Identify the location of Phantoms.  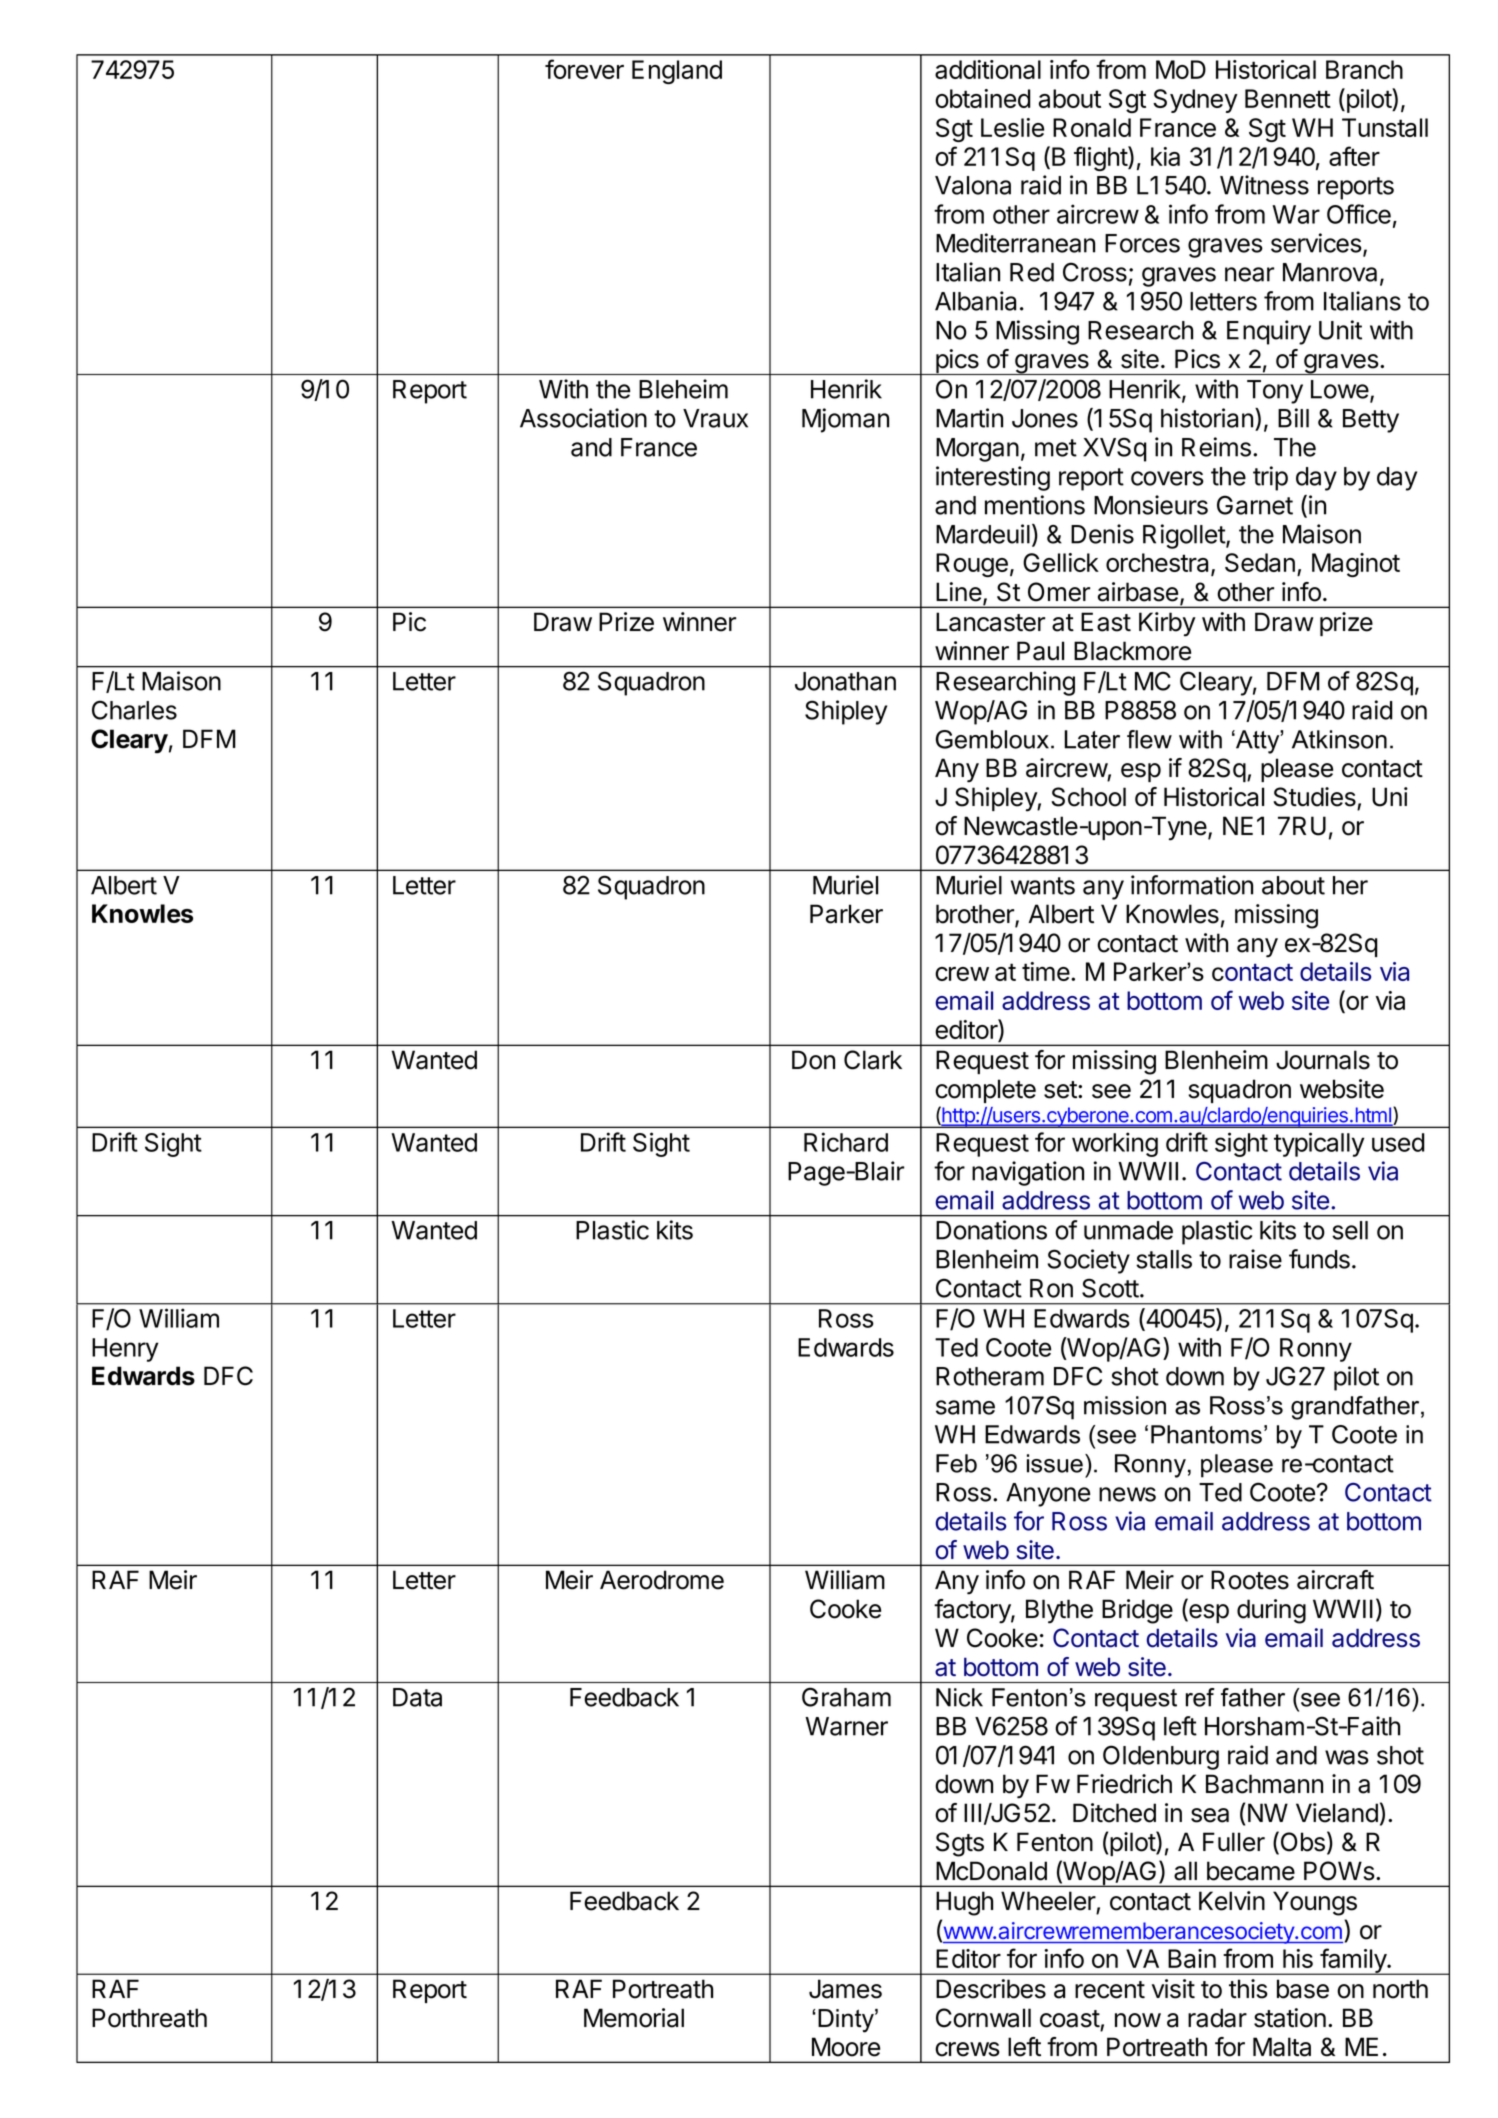
(1206, 1434).
